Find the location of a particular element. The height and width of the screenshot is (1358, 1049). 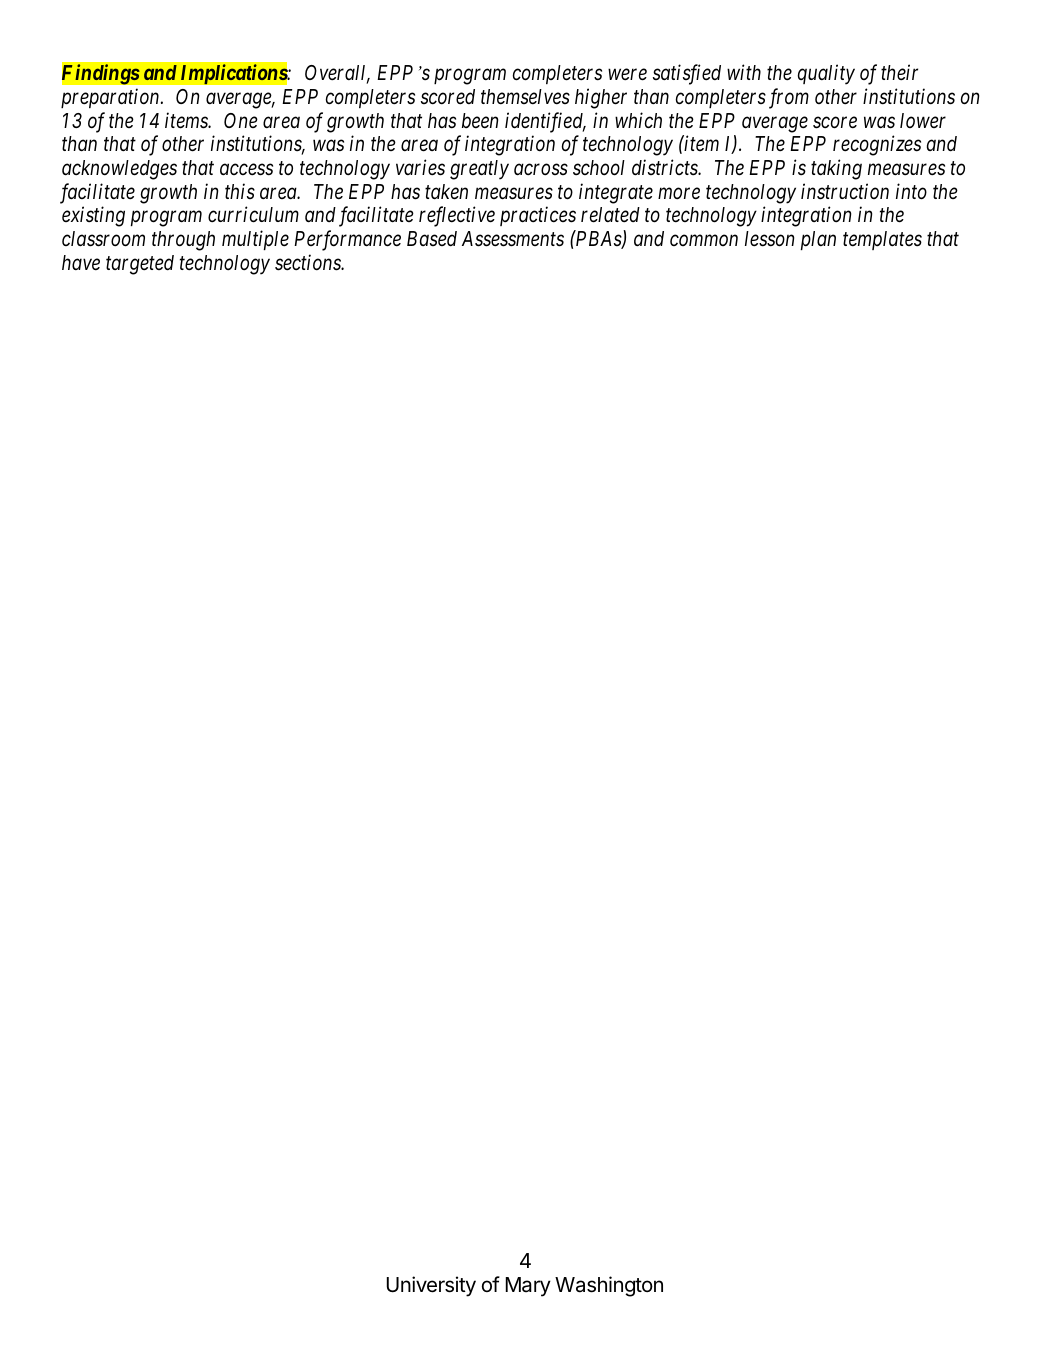

targeted is located at coordinates (140, 265).
